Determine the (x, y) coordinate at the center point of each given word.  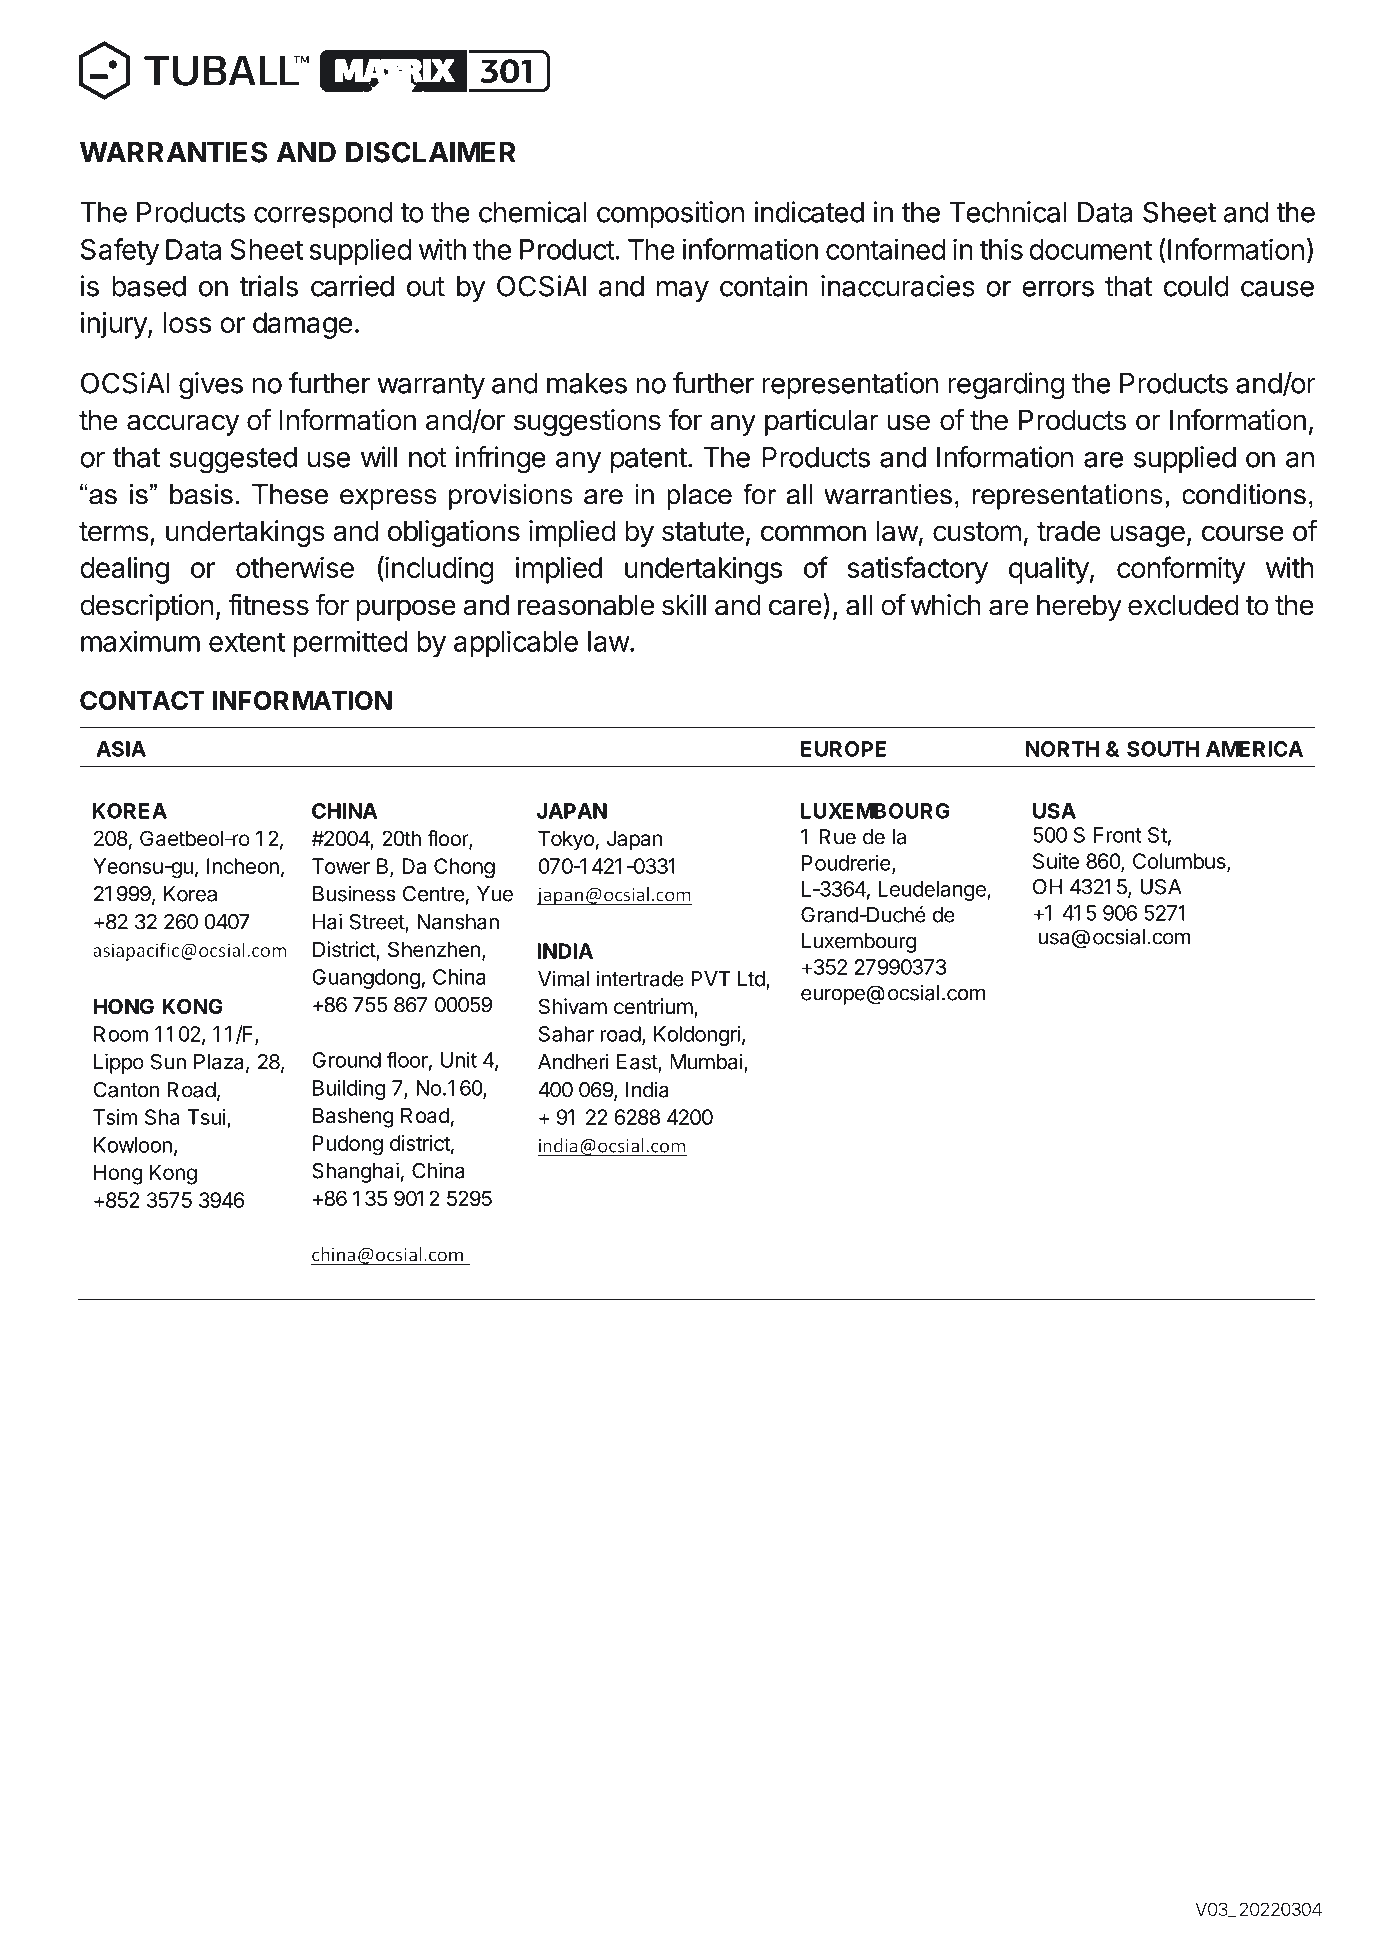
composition (670, 214)
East (638, 1063)
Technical (1007, 212)
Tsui (206, 1117)
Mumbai (706, 1061)
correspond (323, 215)
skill (684, 605)
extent (247, 642)
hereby (1079, 607)
